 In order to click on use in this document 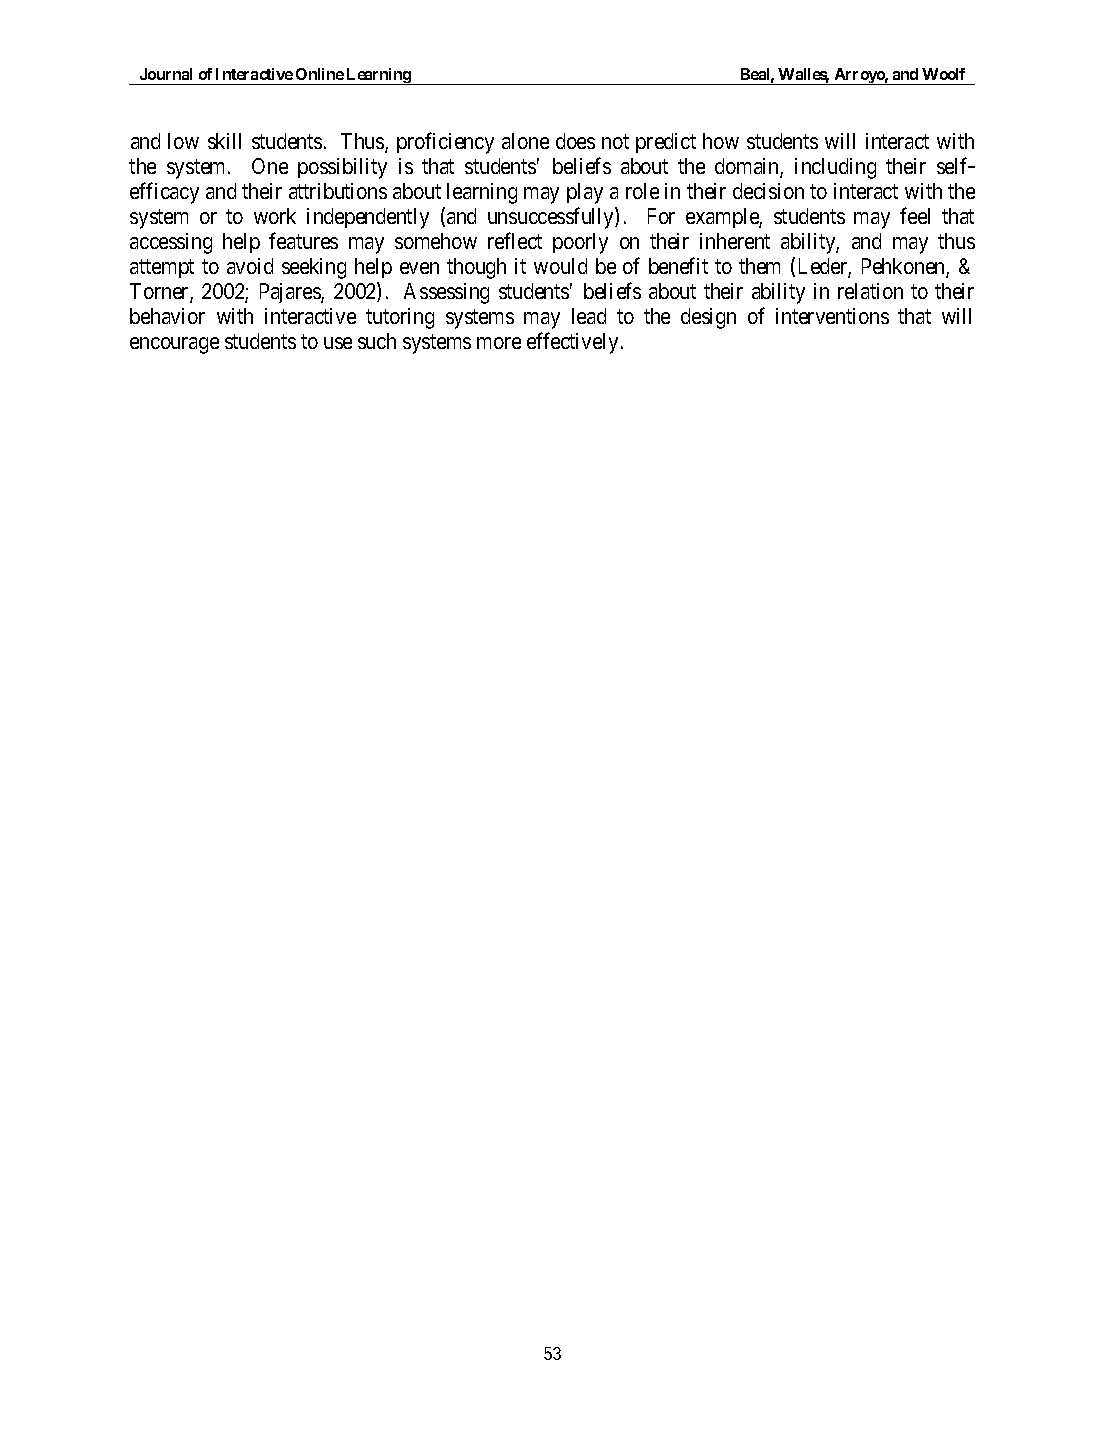, I will do `click(338, 343)`.
